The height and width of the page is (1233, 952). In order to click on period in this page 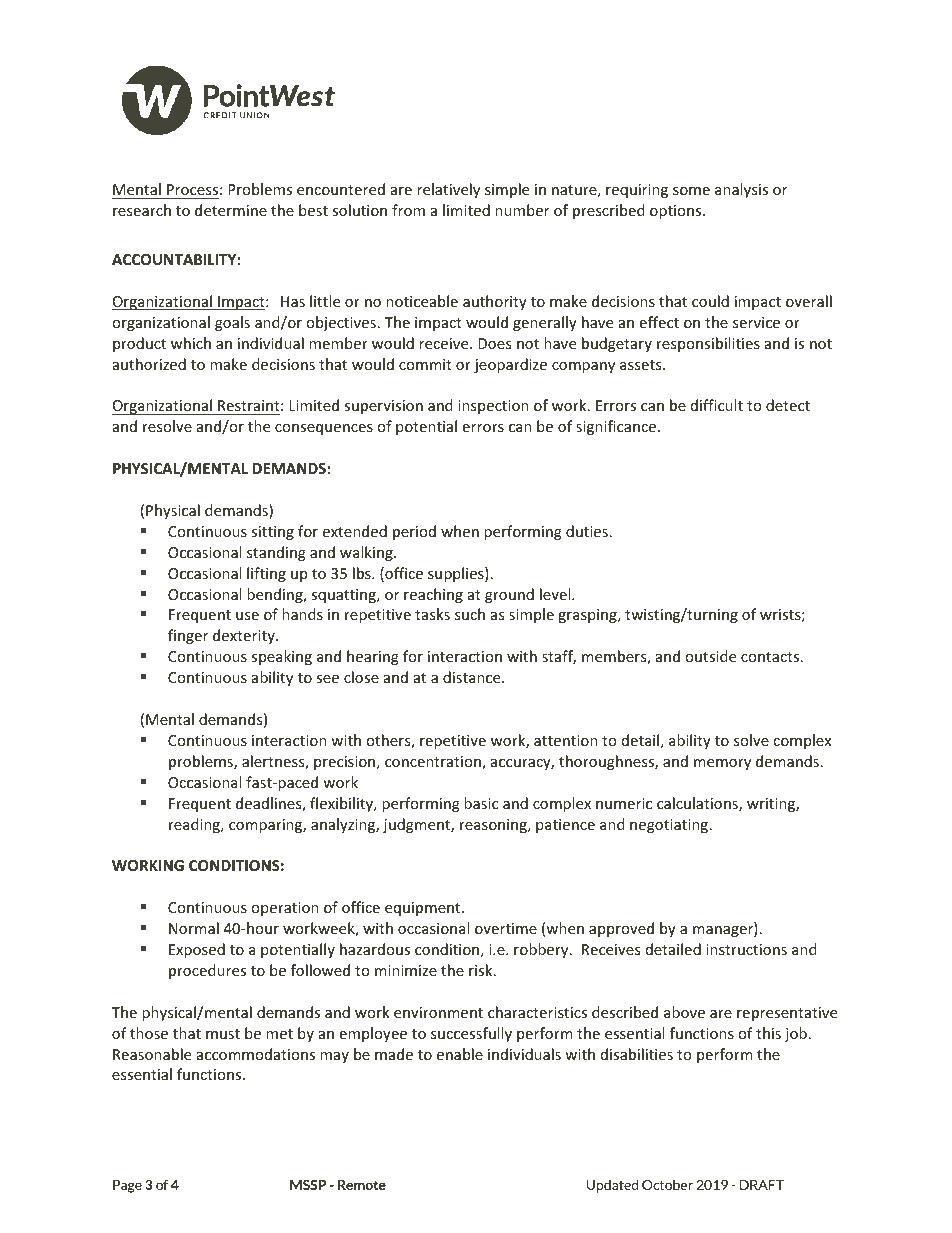, I will do `click(414, 532)`.
